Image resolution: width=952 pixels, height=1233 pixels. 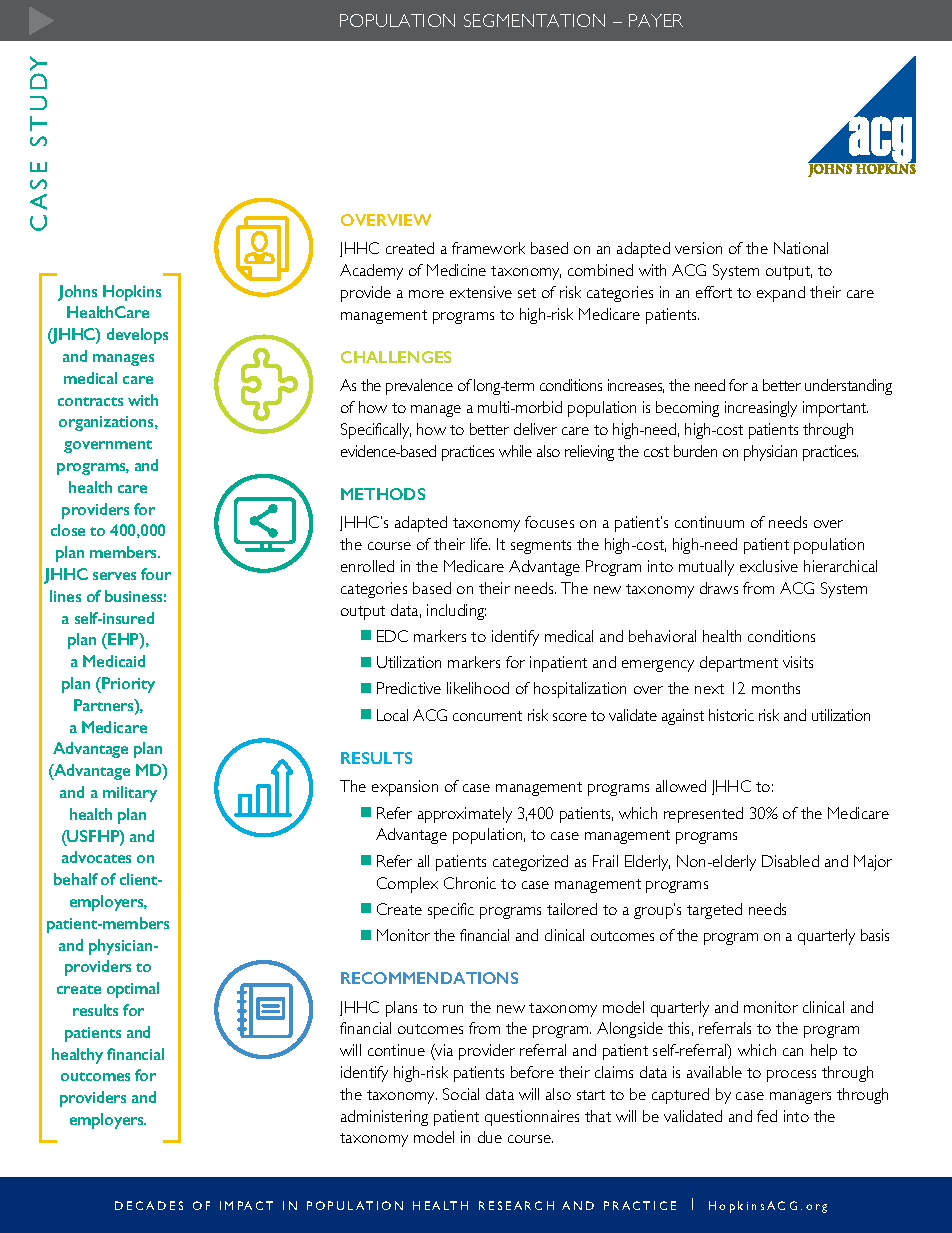 What do you see at coordinates (656, 20) in the document?
I see `PAYER` at bounding box center [656, 20].
